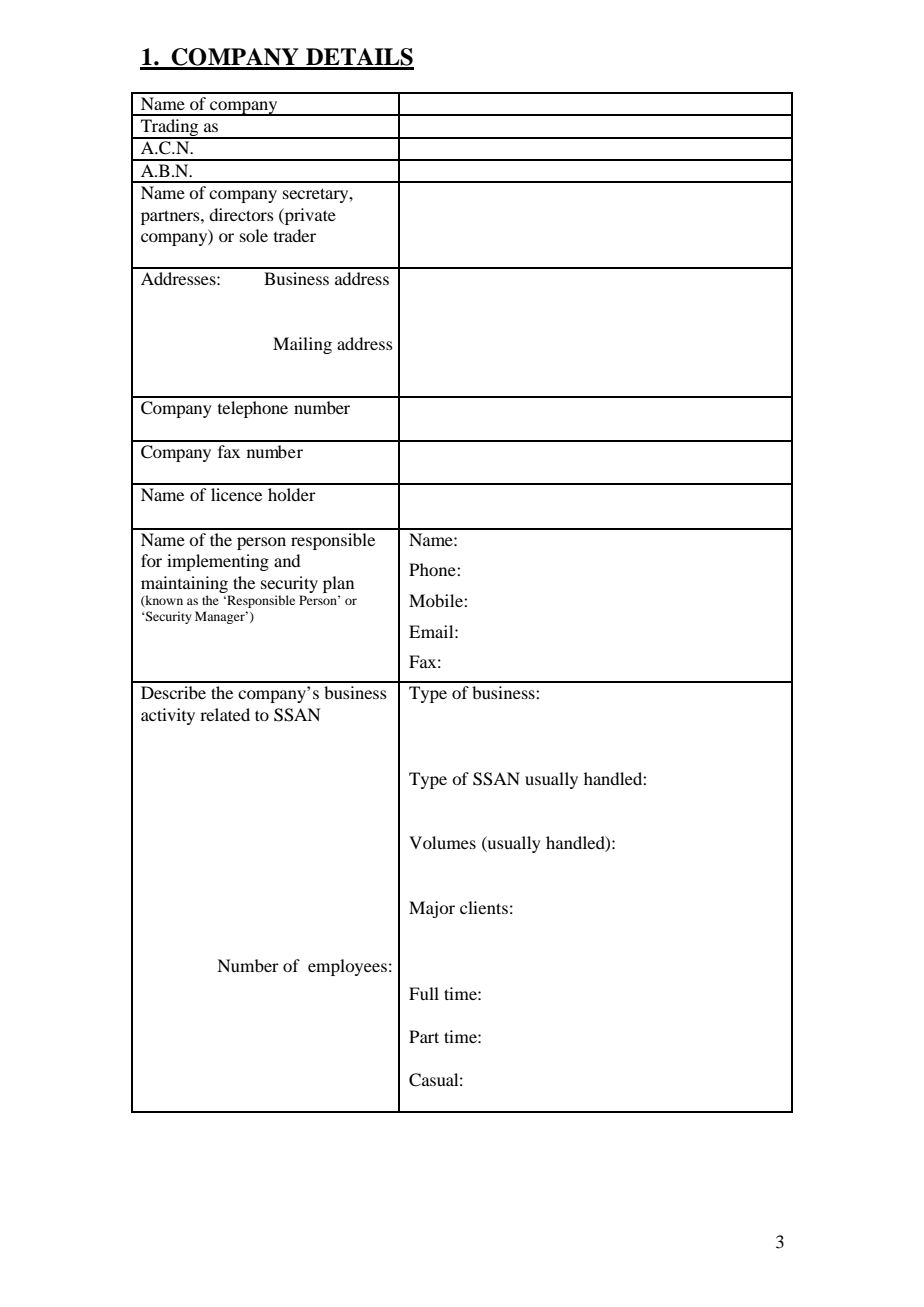 Image resolution: width=924 pixels, height=1307 pixels. Describe the element at coordinates (184, 584) in the document. I see `maintaining` at that location.
